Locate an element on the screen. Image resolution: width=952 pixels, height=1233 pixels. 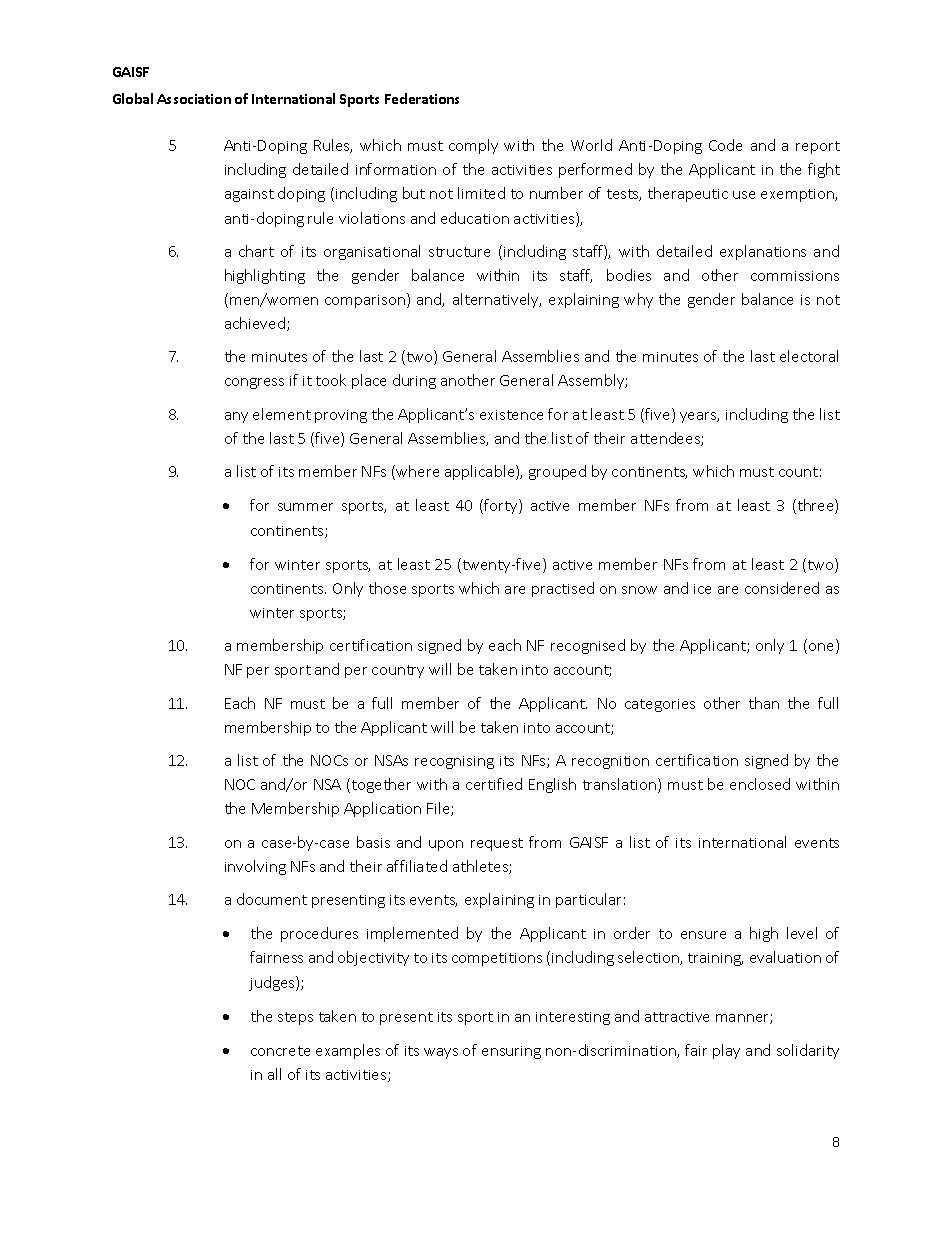
Code is located at coordinates (725, 145).
